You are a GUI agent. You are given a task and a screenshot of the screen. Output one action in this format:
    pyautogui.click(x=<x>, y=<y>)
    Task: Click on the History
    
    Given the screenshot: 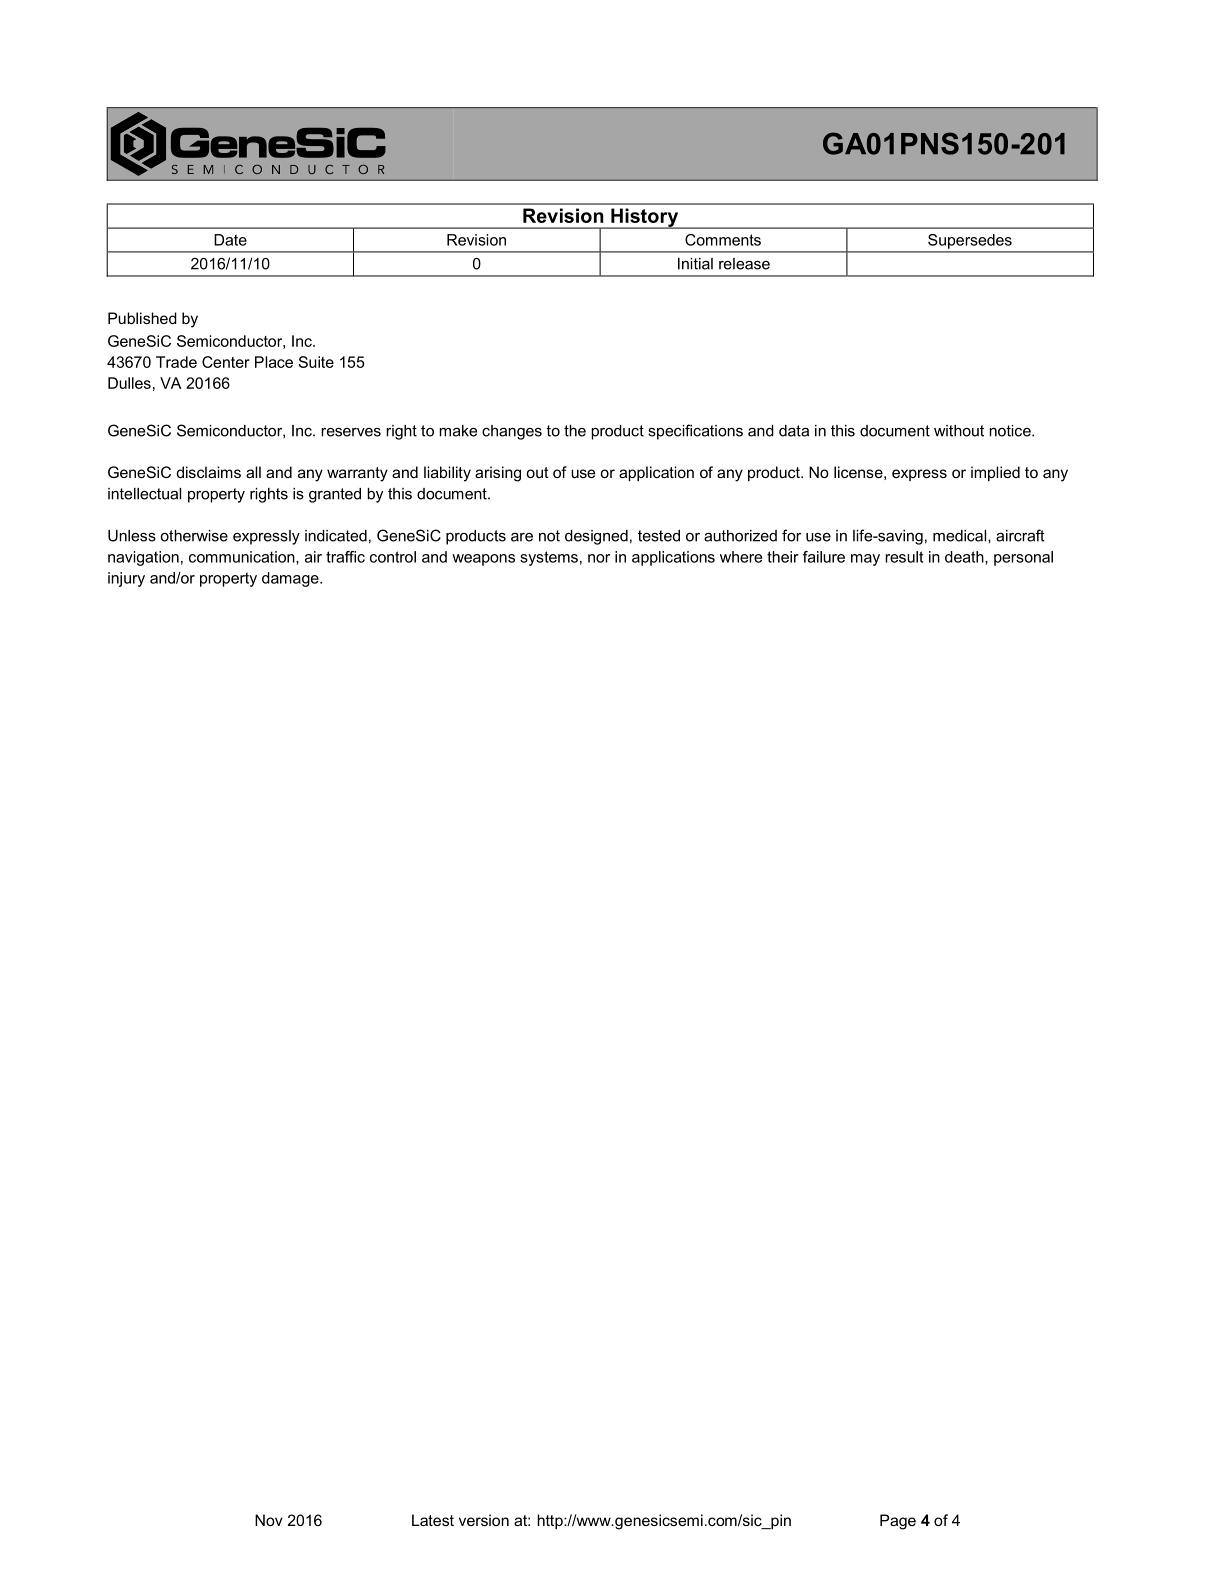 What is the action you would take?
    pyautogui.click(x=645, y=218)
